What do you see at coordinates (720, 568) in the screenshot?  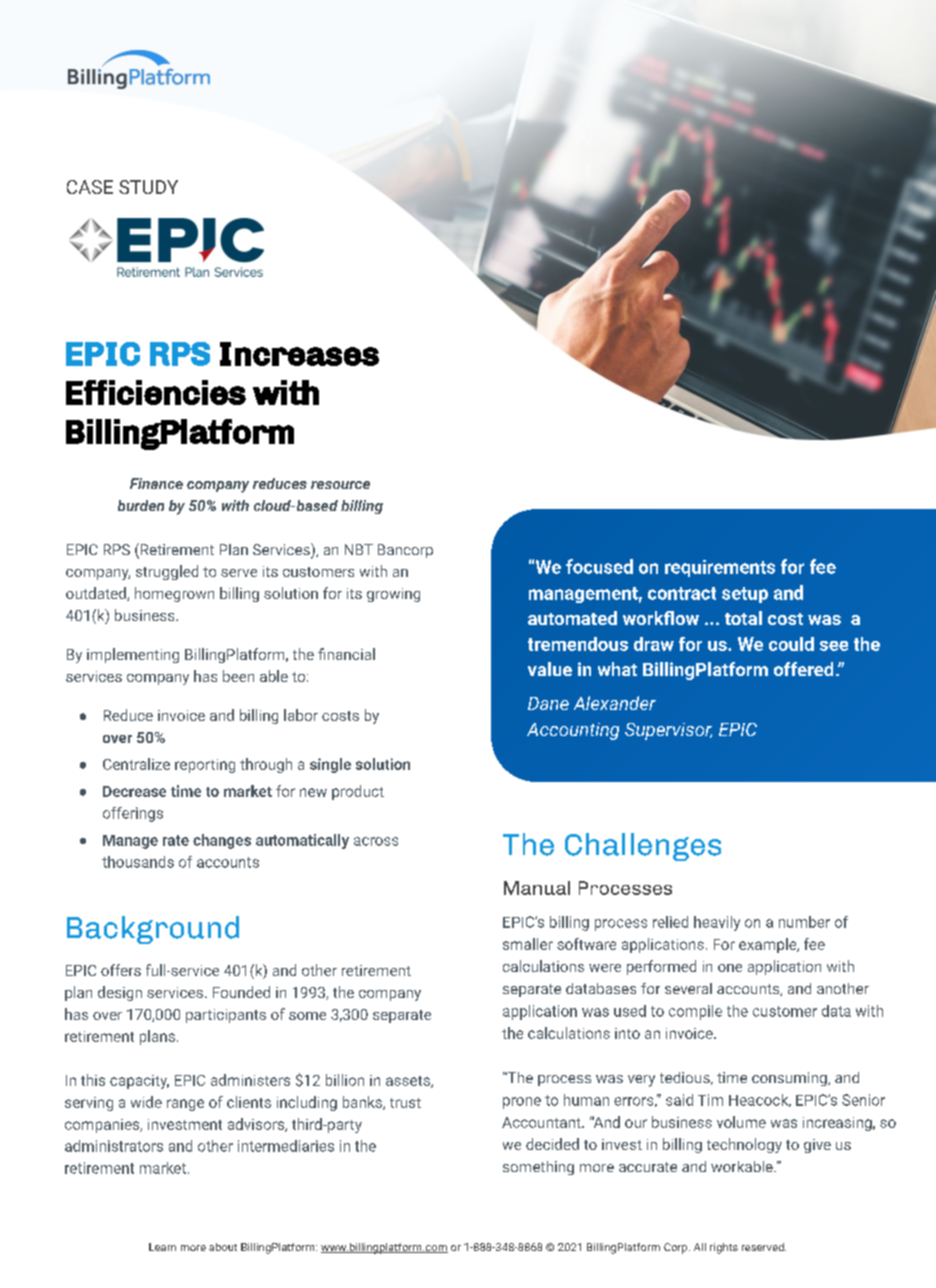 I see `requirements` at bounding box center [720, 568].
